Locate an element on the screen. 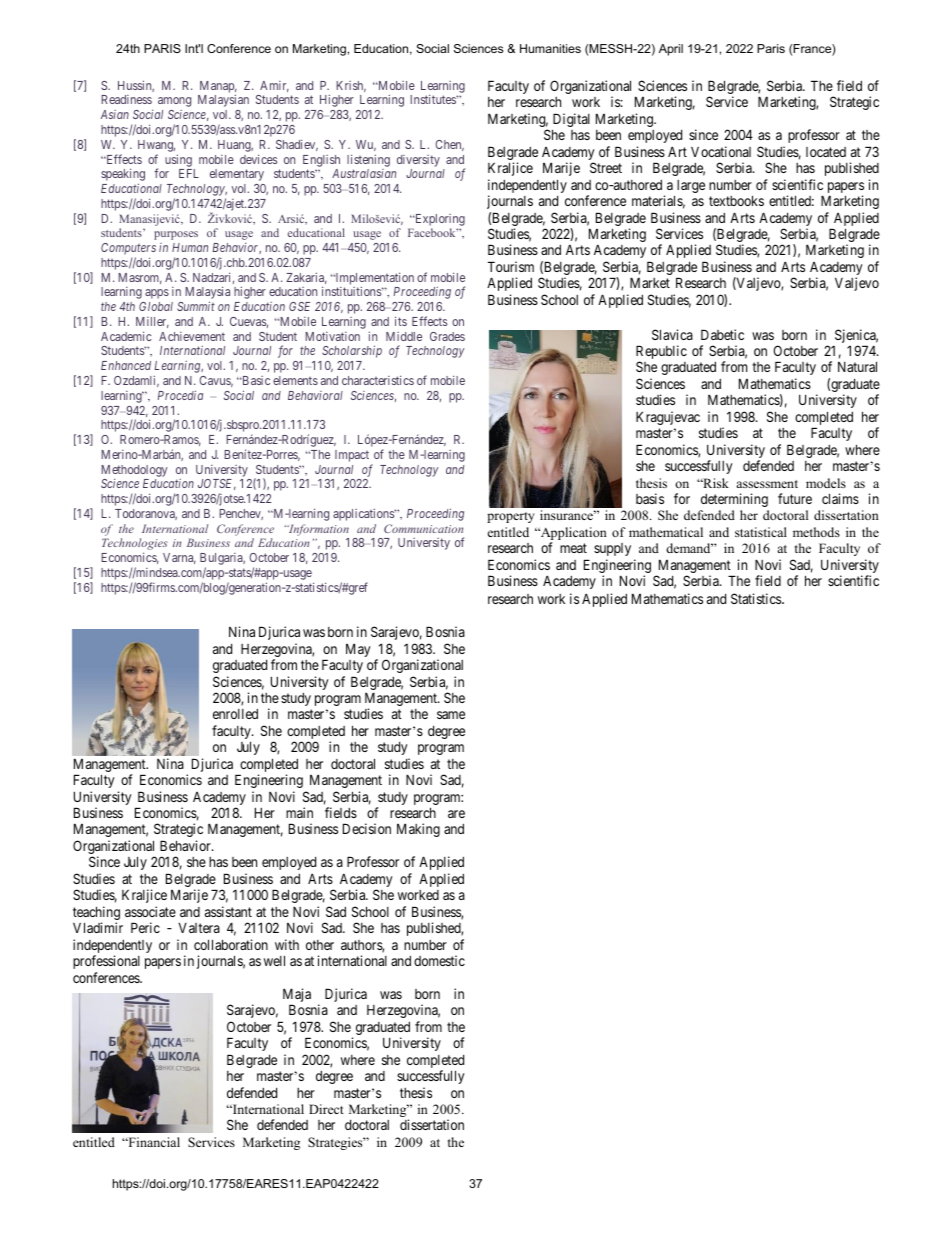 This screenshot has width=952, height=1233. Chen is located at coordinates (449, 145).
